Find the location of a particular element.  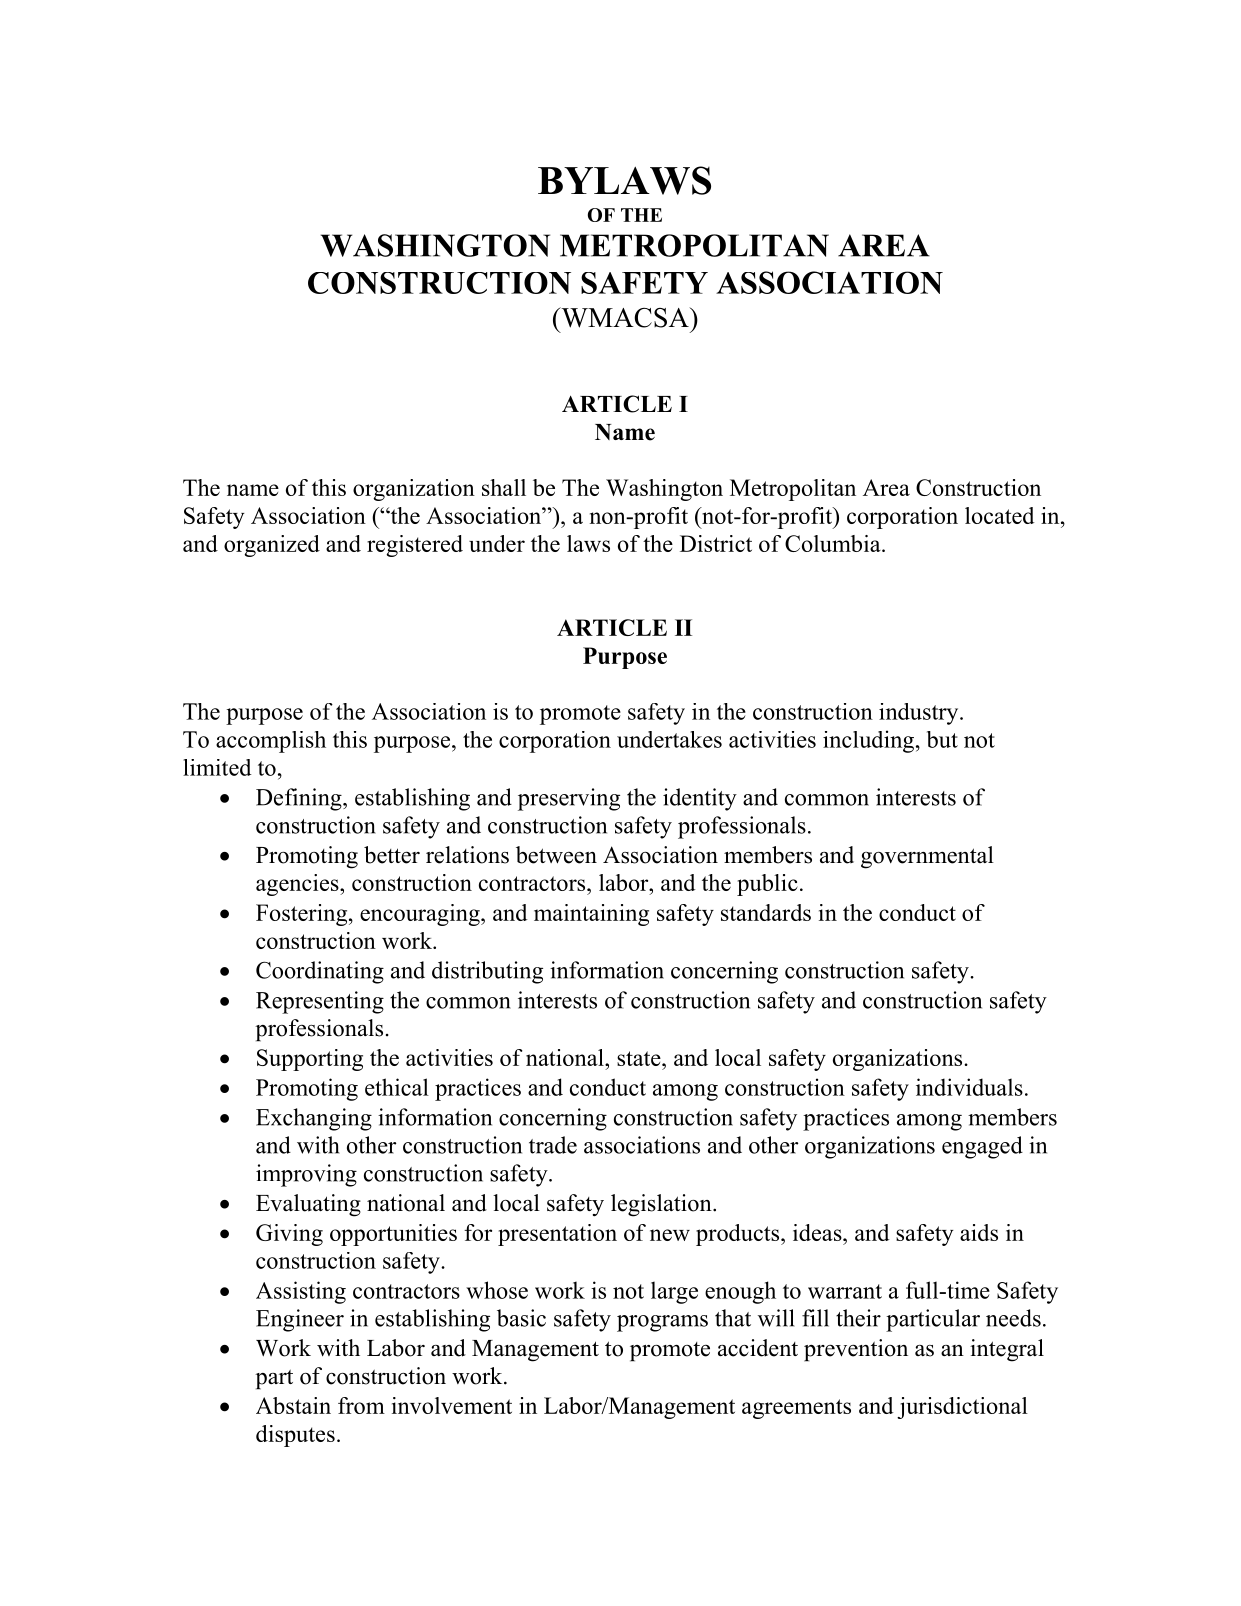

improving is located at coordinates (306, 1175).
